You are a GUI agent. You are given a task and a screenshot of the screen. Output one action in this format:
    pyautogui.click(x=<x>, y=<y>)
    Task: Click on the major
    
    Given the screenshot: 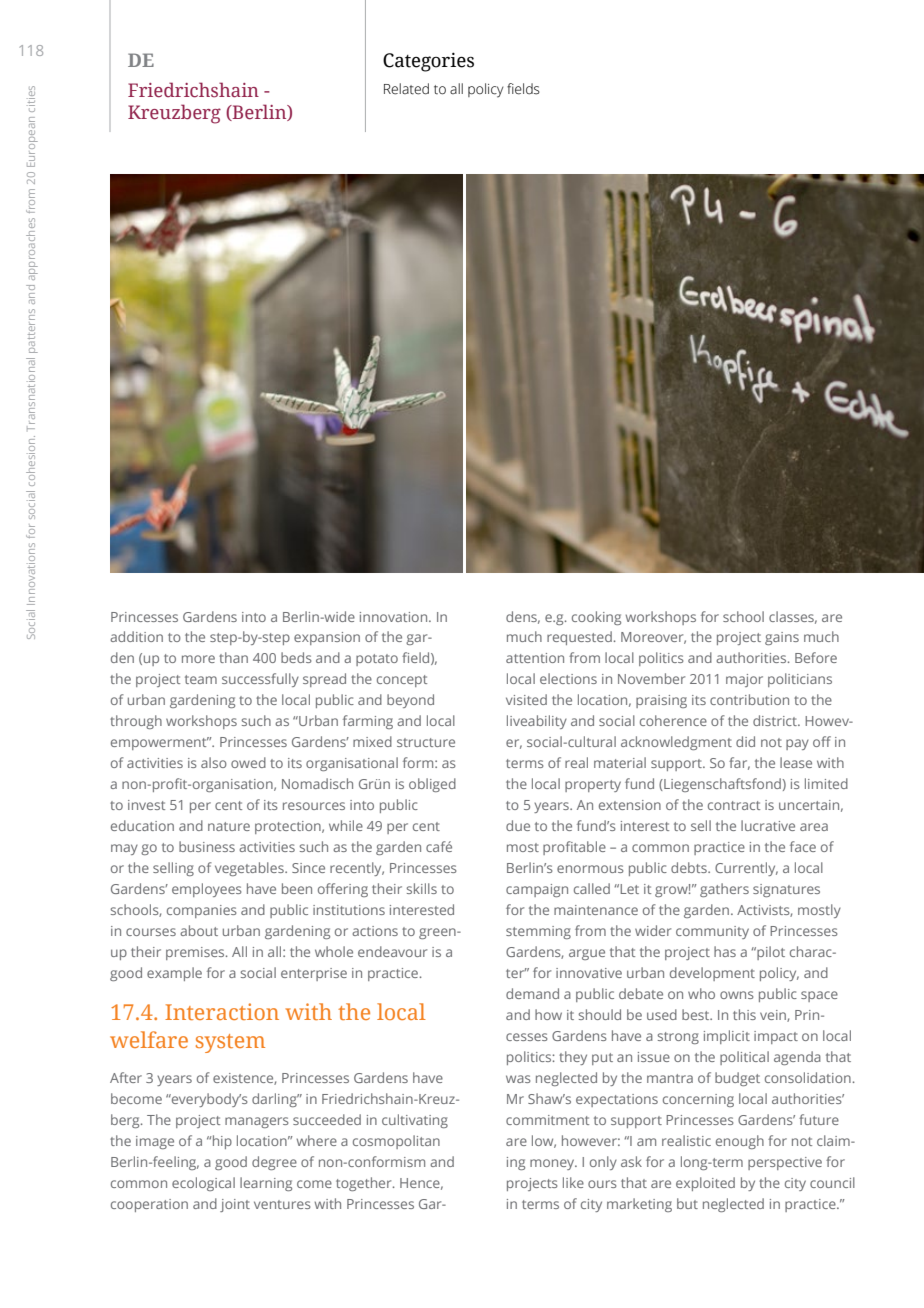 What is the action you would take?
    pyautogui.click(x=744, y=680)
